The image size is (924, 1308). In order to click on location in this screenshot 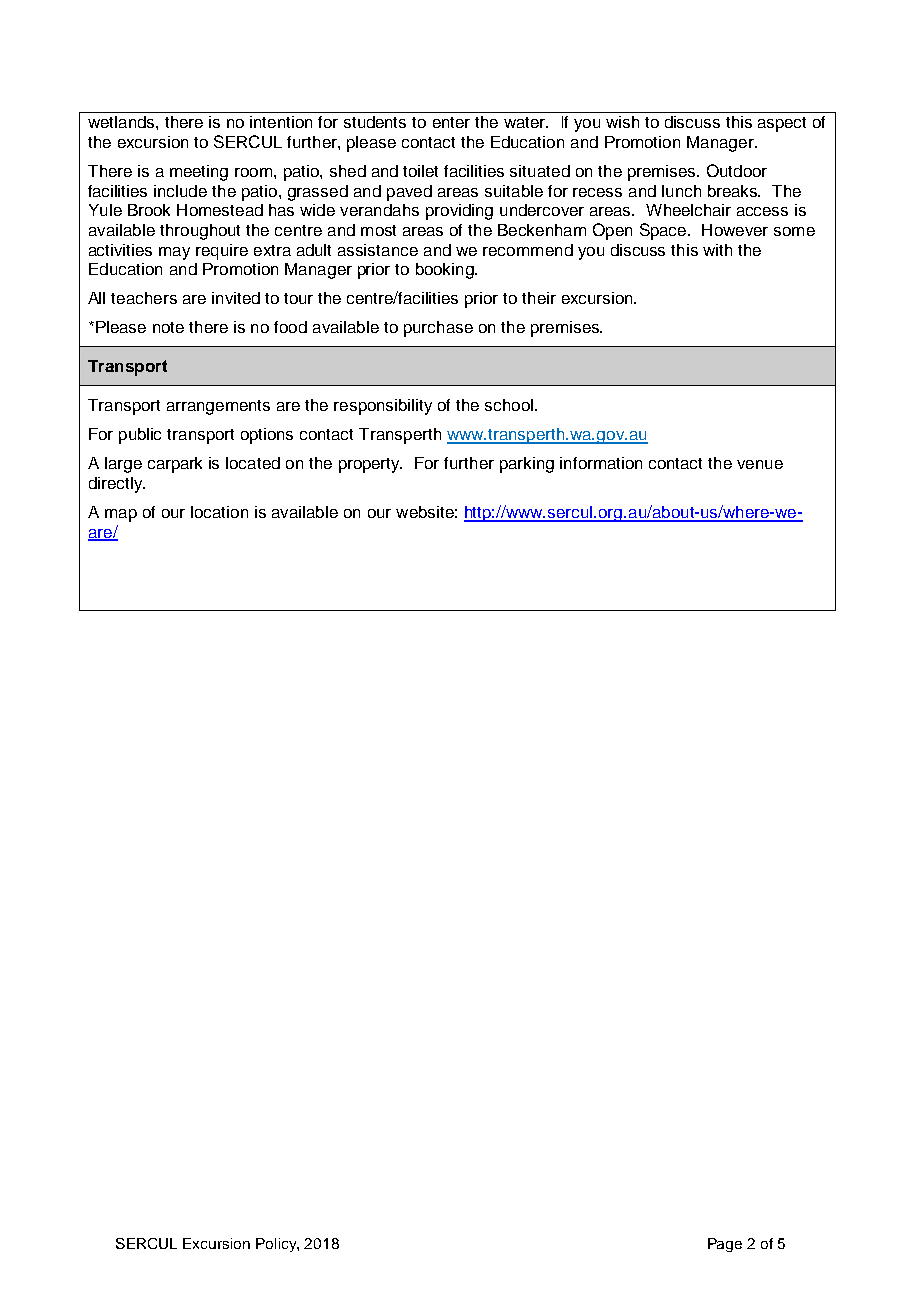, I will do `click(219, 512)`.
